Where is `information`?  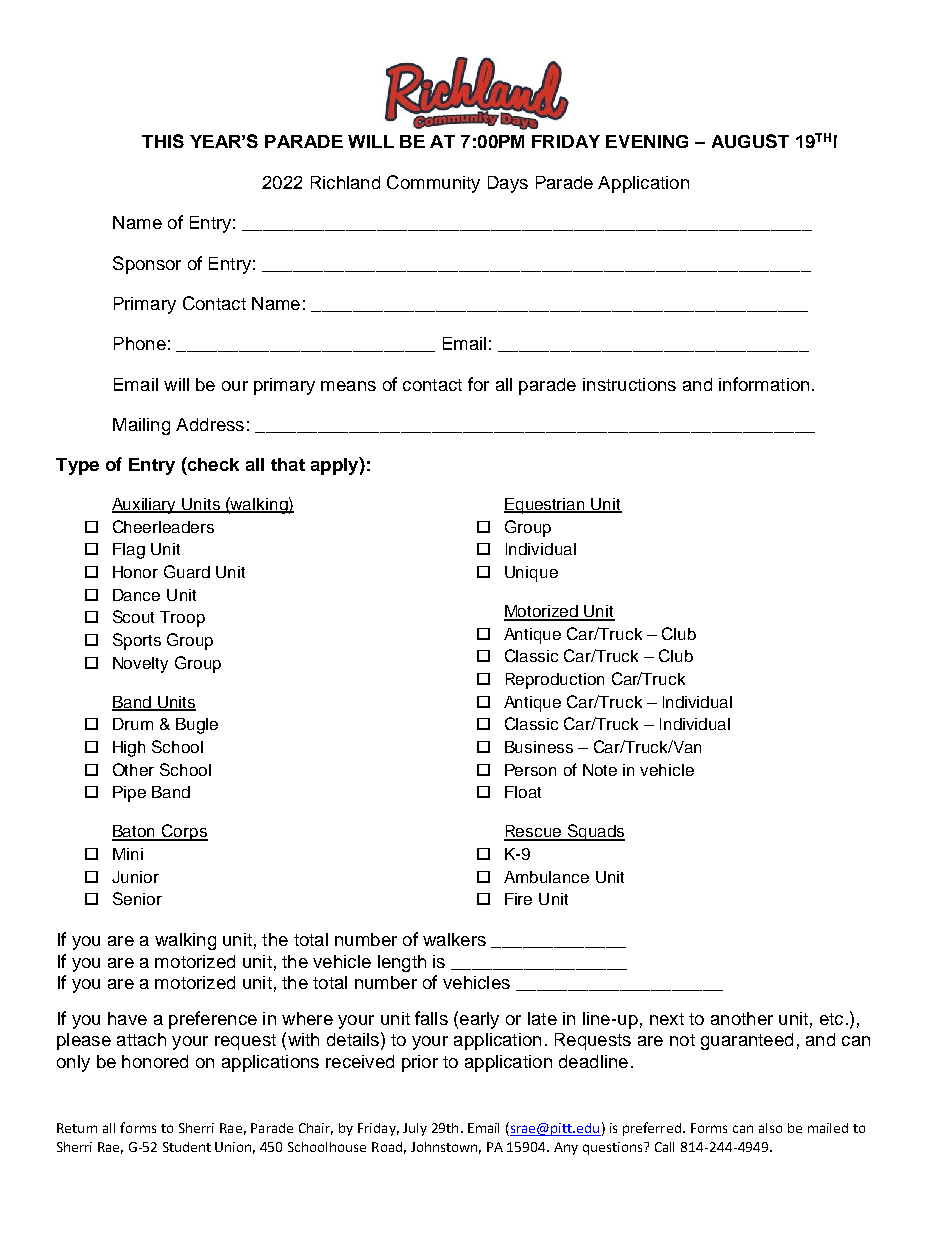
information is located at coordinates (764, 384).
